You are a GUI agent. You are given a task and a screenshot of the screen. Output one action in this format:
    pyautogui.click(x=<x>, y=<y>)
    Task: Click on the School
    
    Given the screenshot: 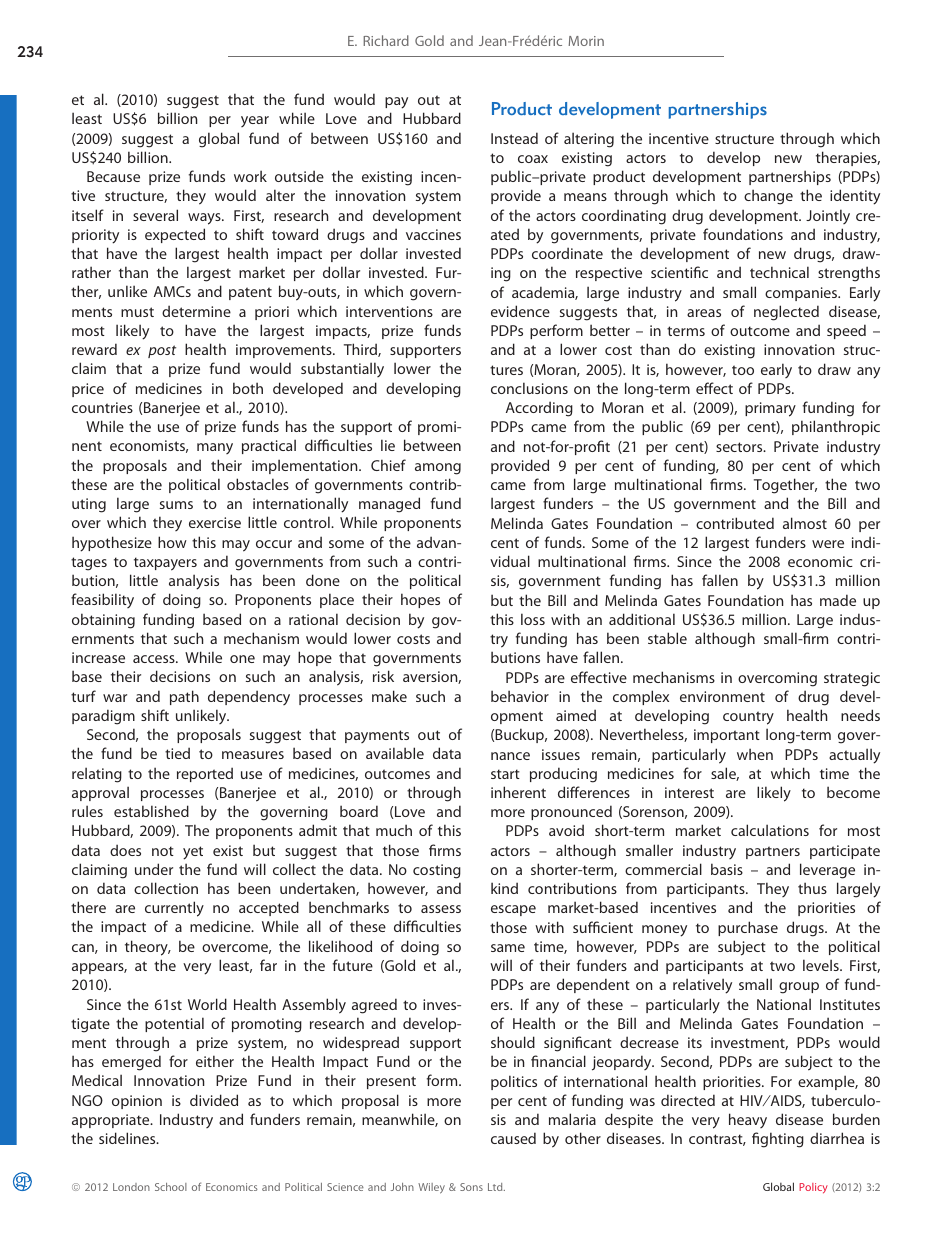 What is the action you would take?
    pyautogui.click(x=171, y=1187)
